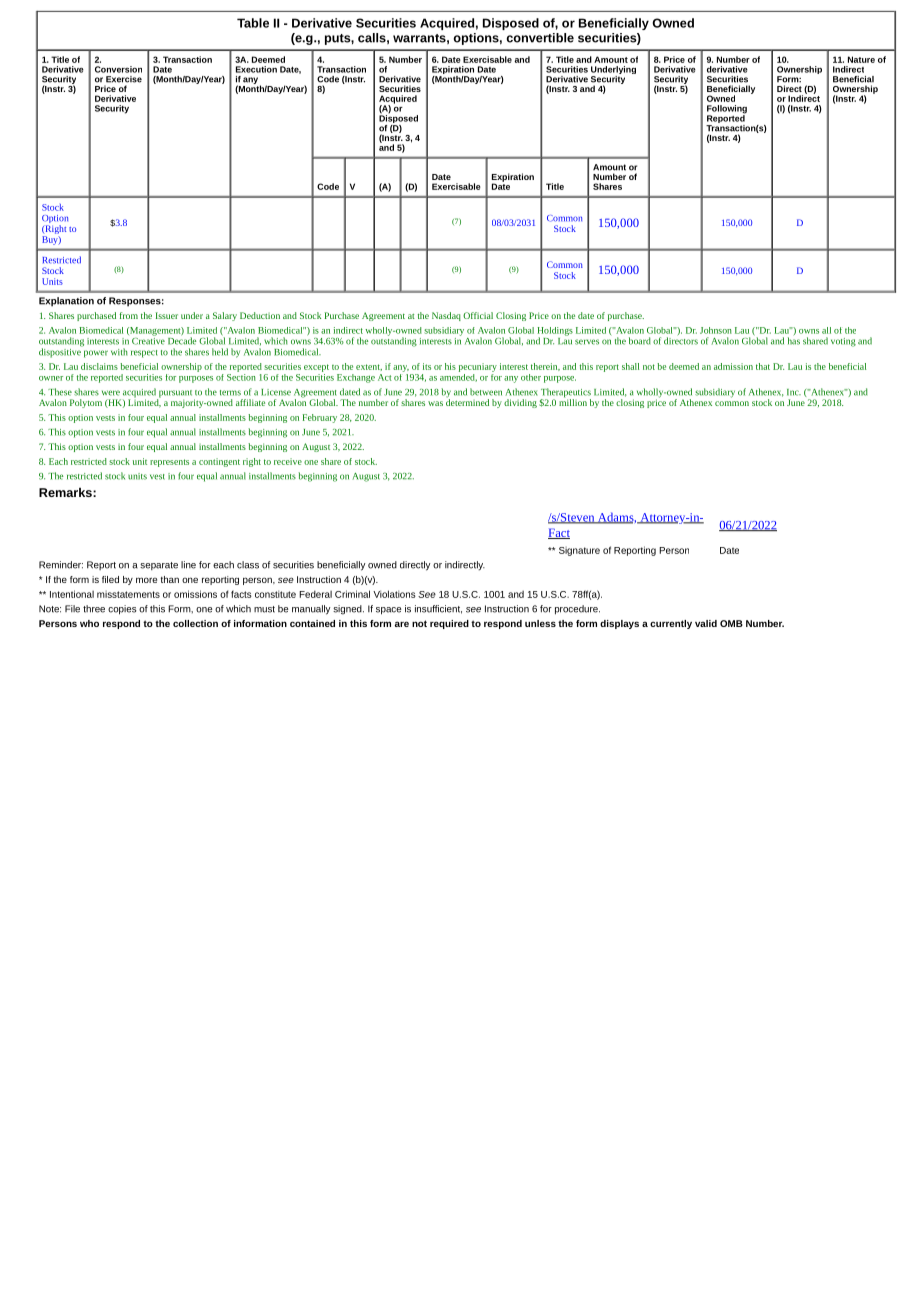  What do you see at coordinates (256, 69) in the screenshot?
I see `Execution` at bounding box center [256, 69].
